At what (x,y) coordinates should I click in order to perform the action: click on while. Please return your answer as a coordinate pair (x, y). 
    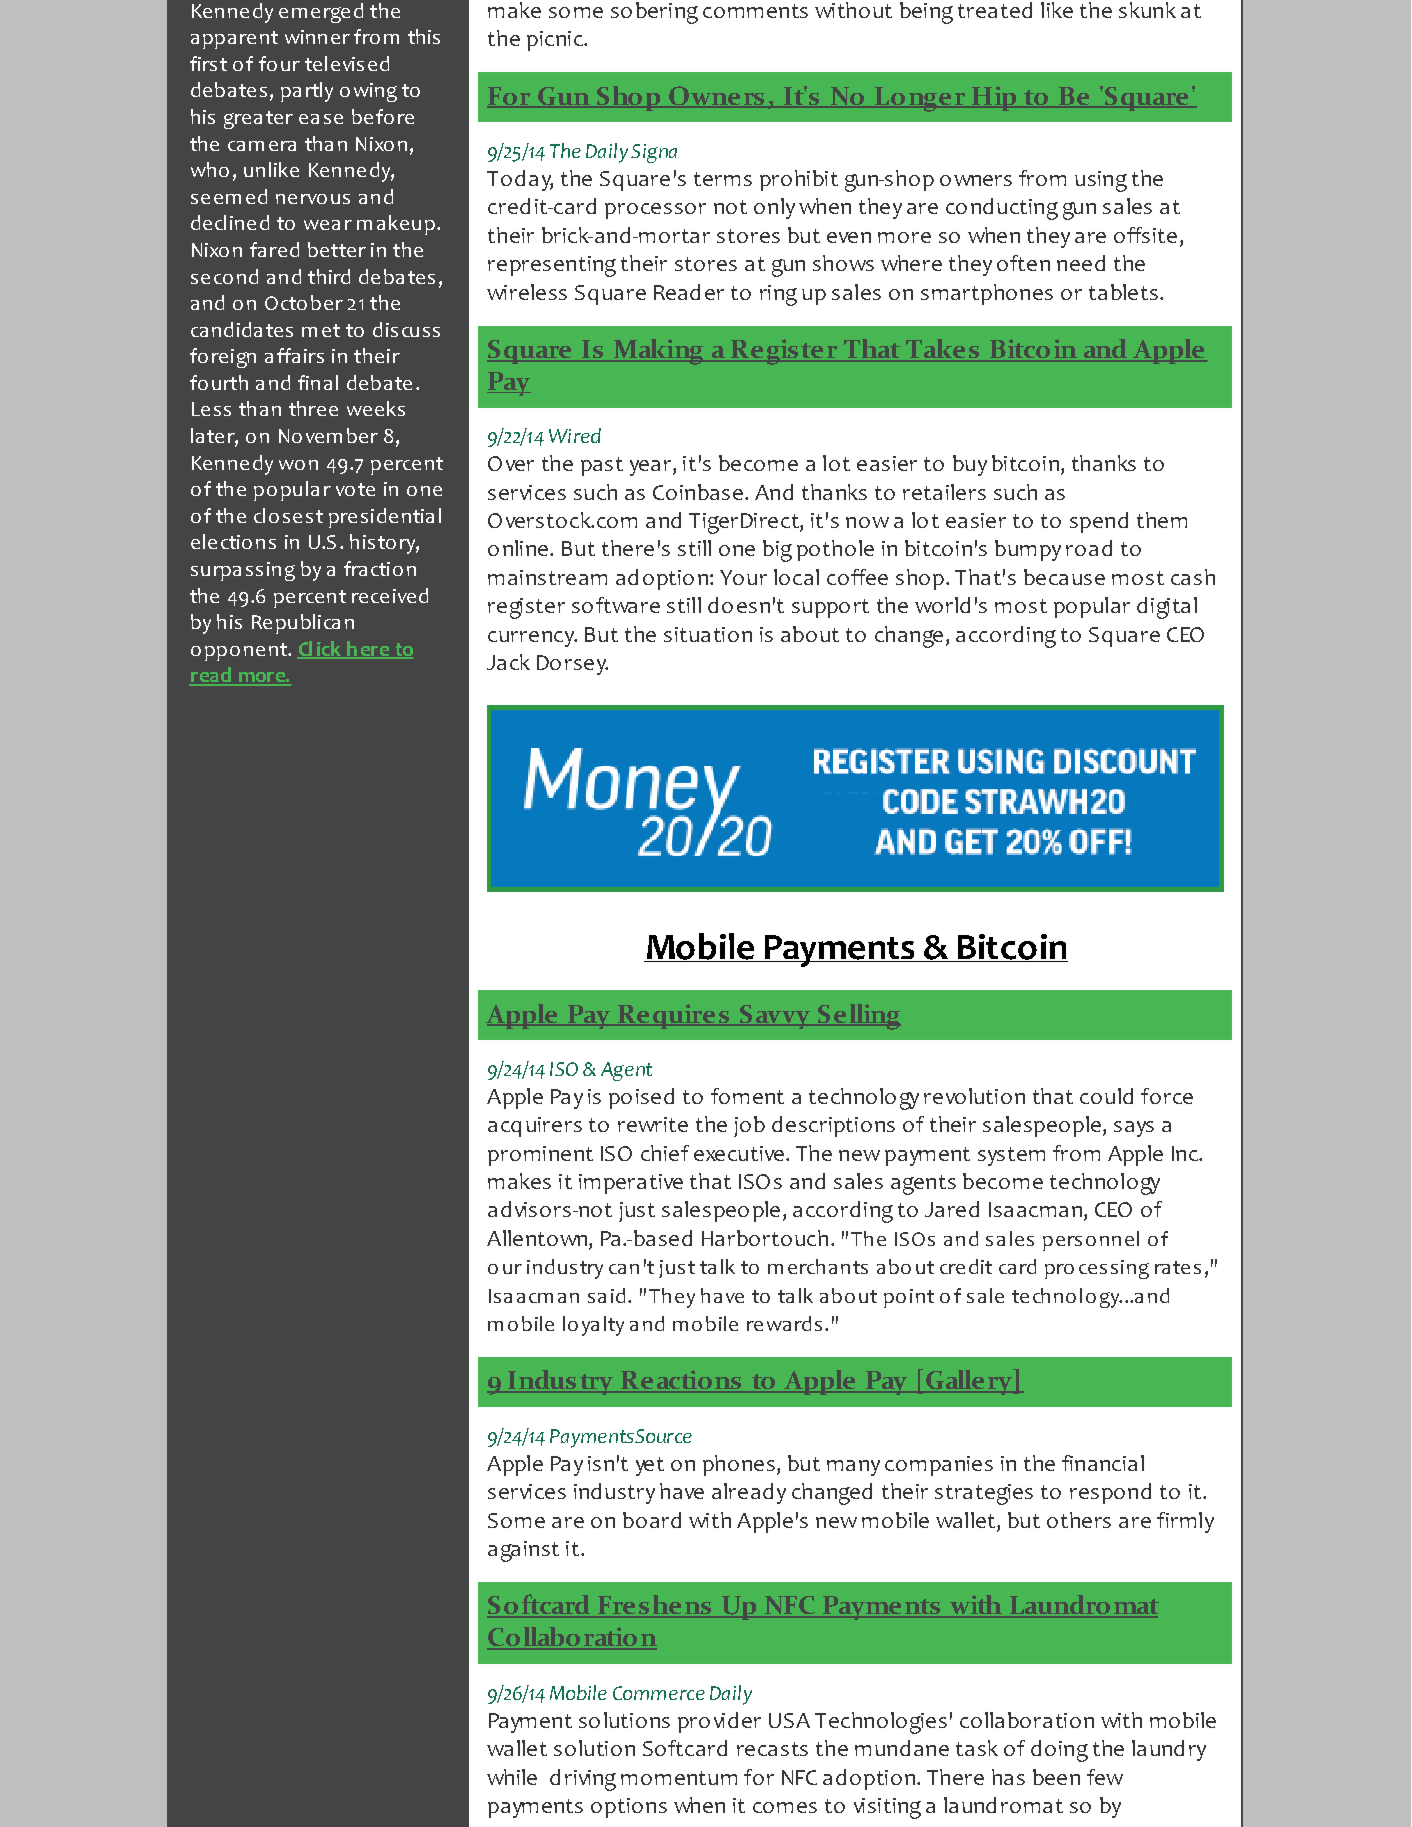
    Looking at the image, I should click on (512, 1777).
